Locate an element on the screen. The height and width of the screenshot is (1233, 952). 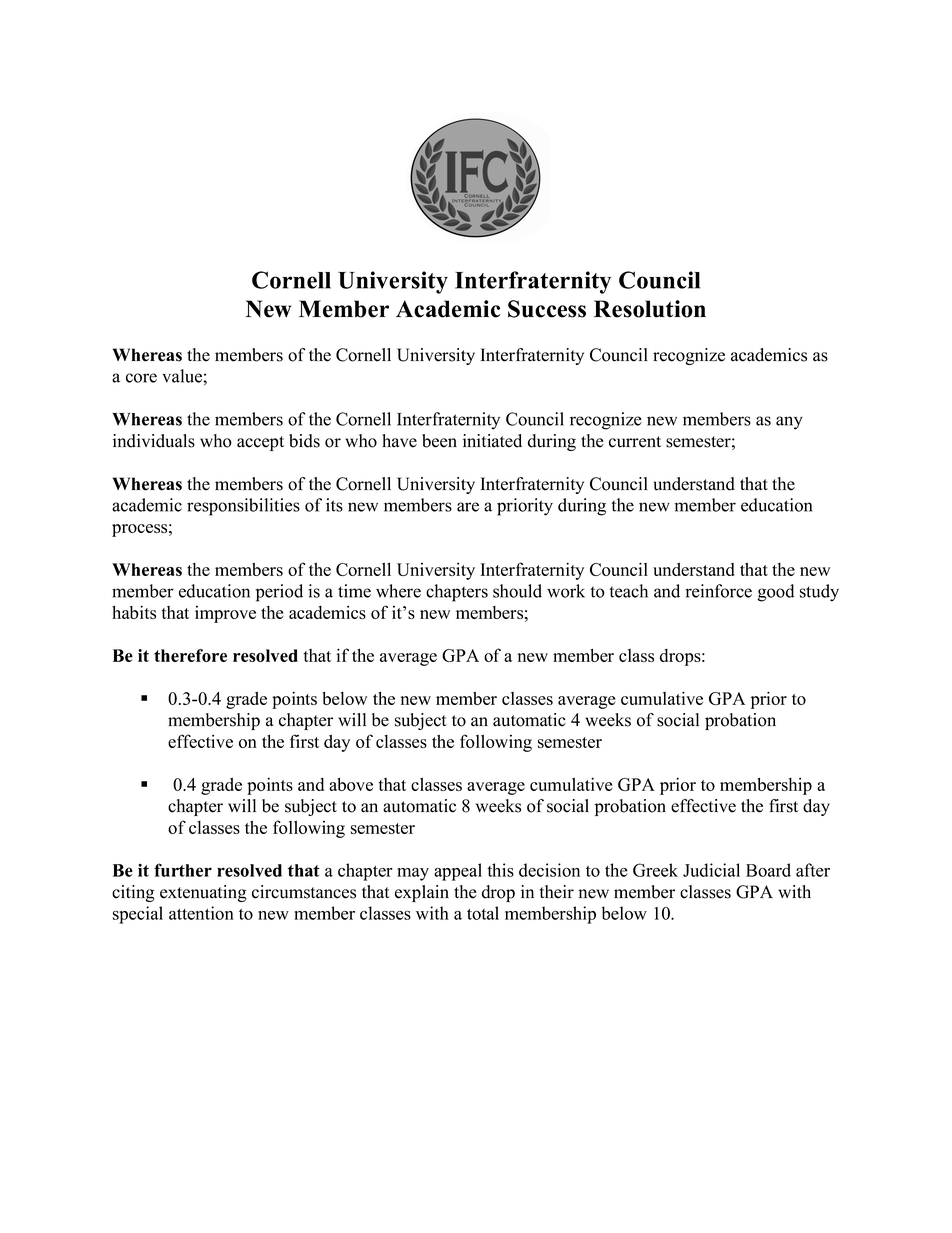
total is located at coordinates (483, 913).
